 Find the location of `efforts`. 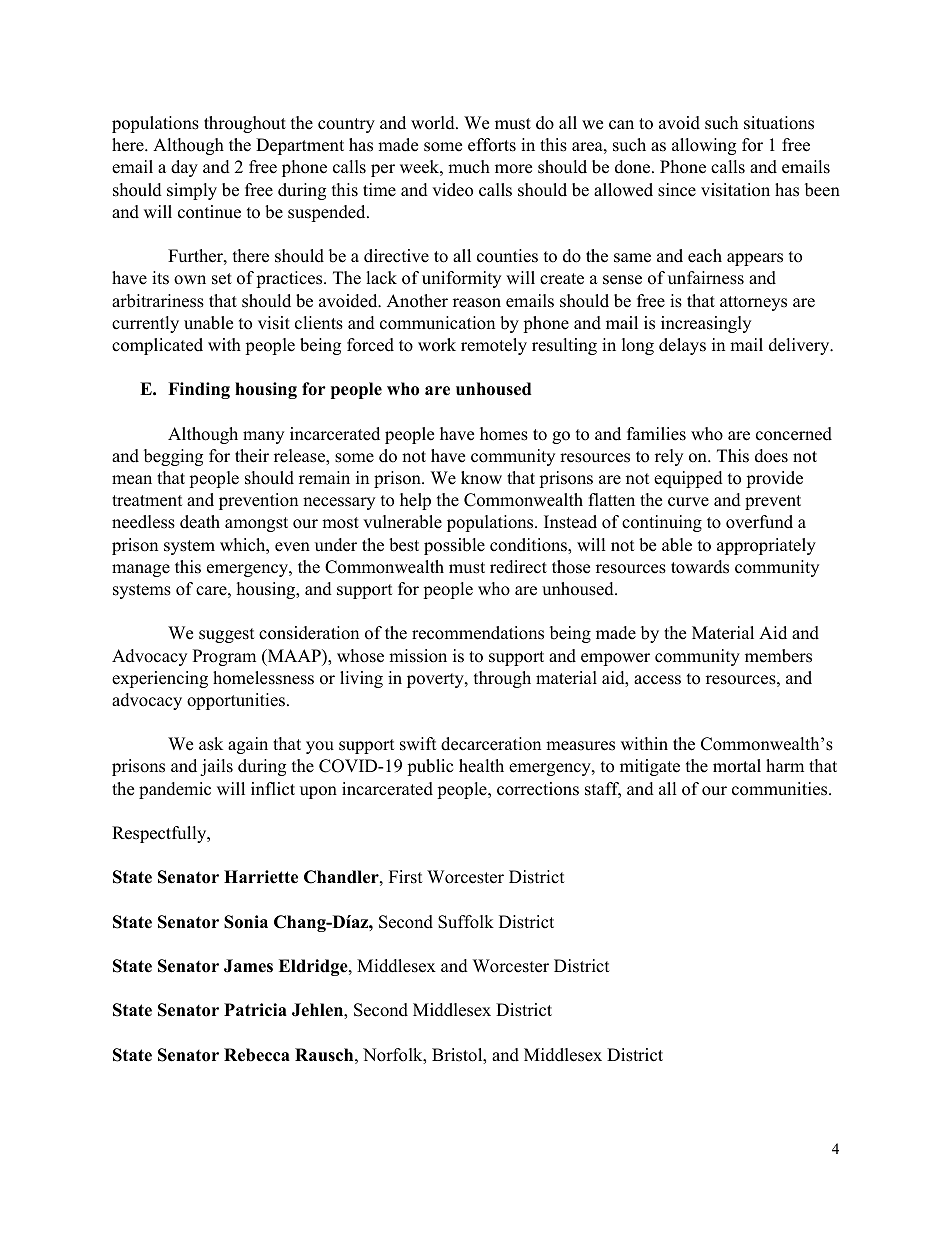

efforts is located at coordinates (492, 145).
